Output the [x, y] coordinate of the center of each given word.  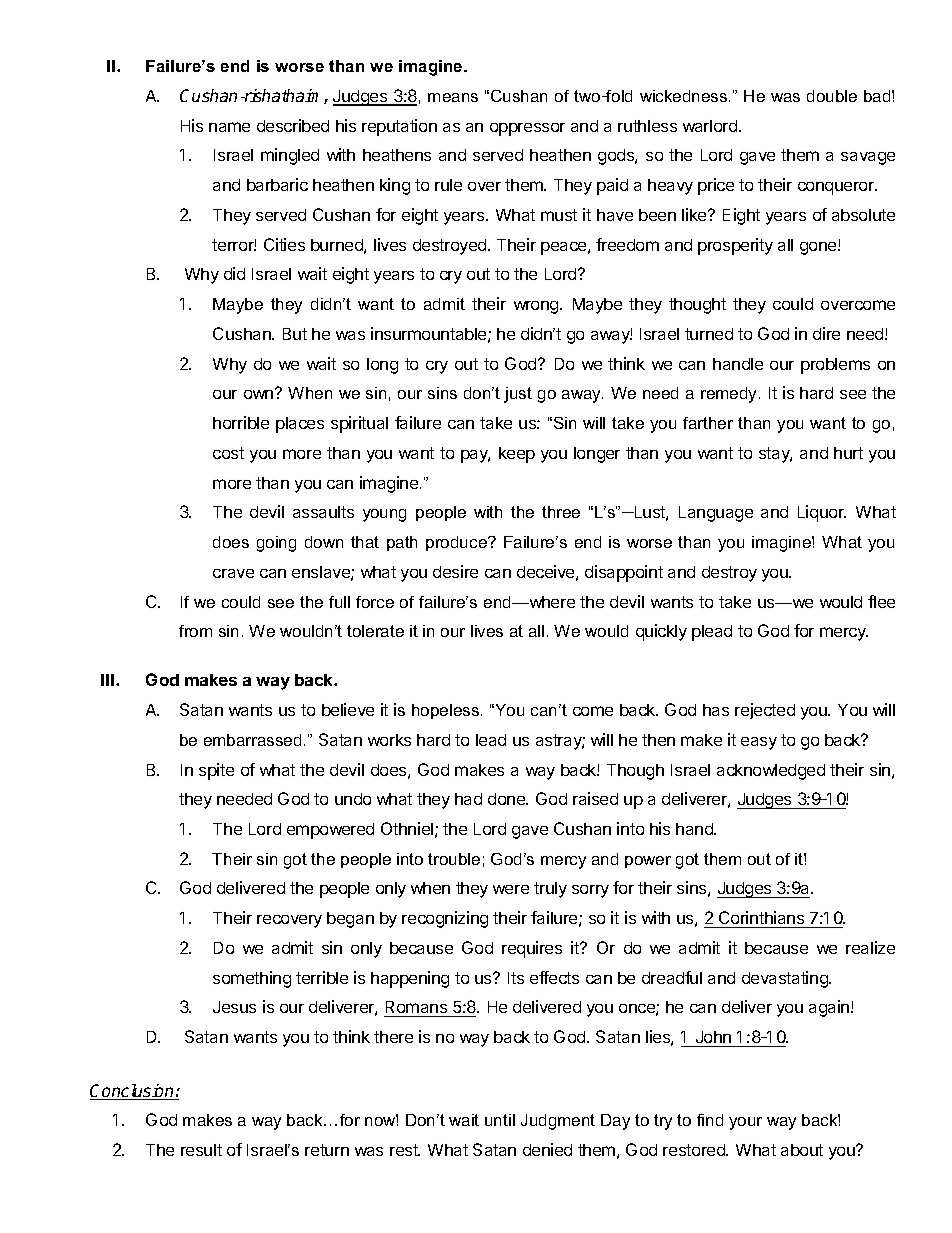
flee [881, 601]
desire [455, 571]
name [229, 127]
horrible [241, 422]
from [195, 631]
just [518, 395]
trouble [454, 859]
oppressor [527, 129]
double [832, 96]
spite [216, 771]
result [201, 1150]
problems [835, 366]
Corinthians [761, 917]
